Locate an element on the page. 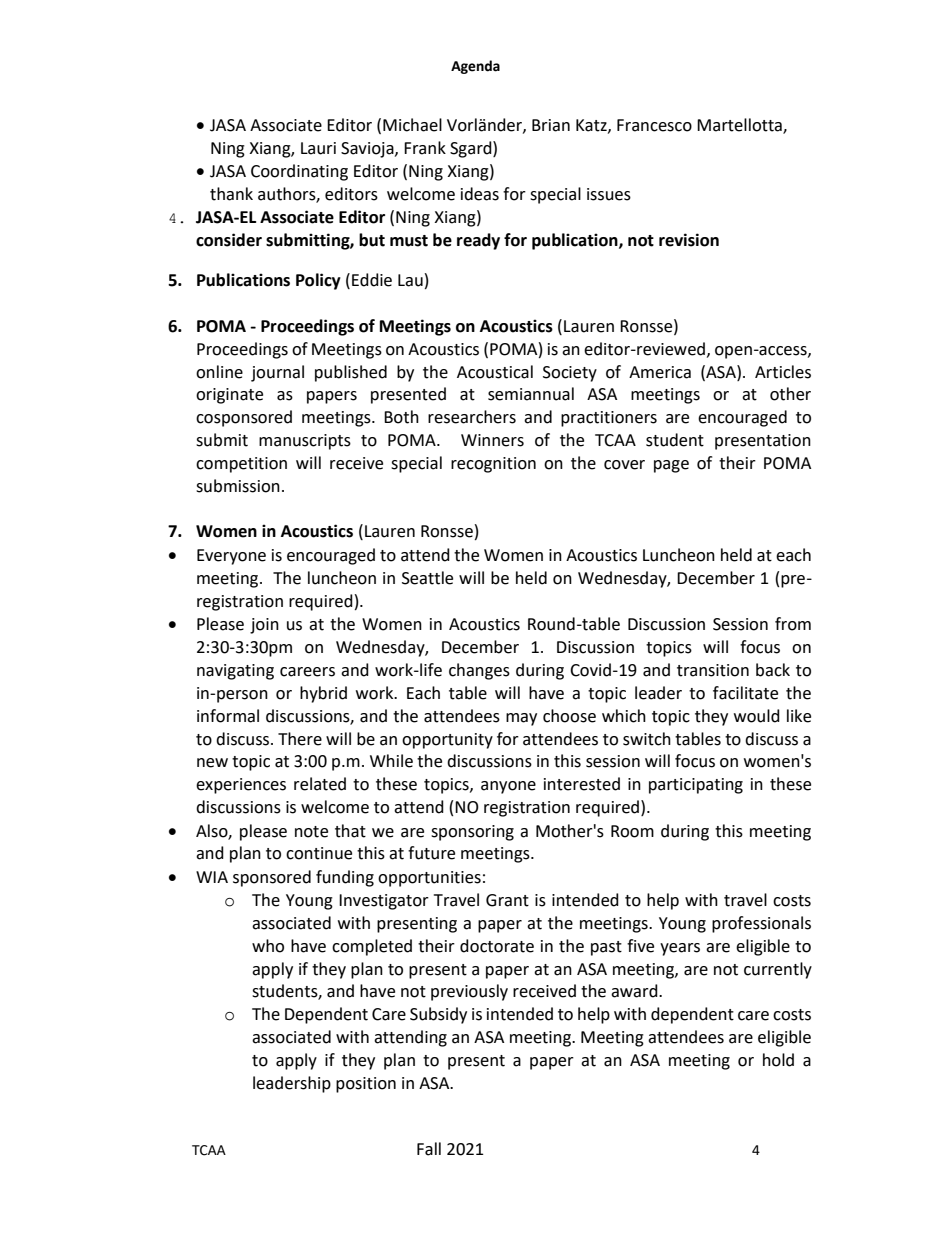 Image resolution: width=952 pixels, height=1233 pixels. page is located at coordinates (671, 466).
